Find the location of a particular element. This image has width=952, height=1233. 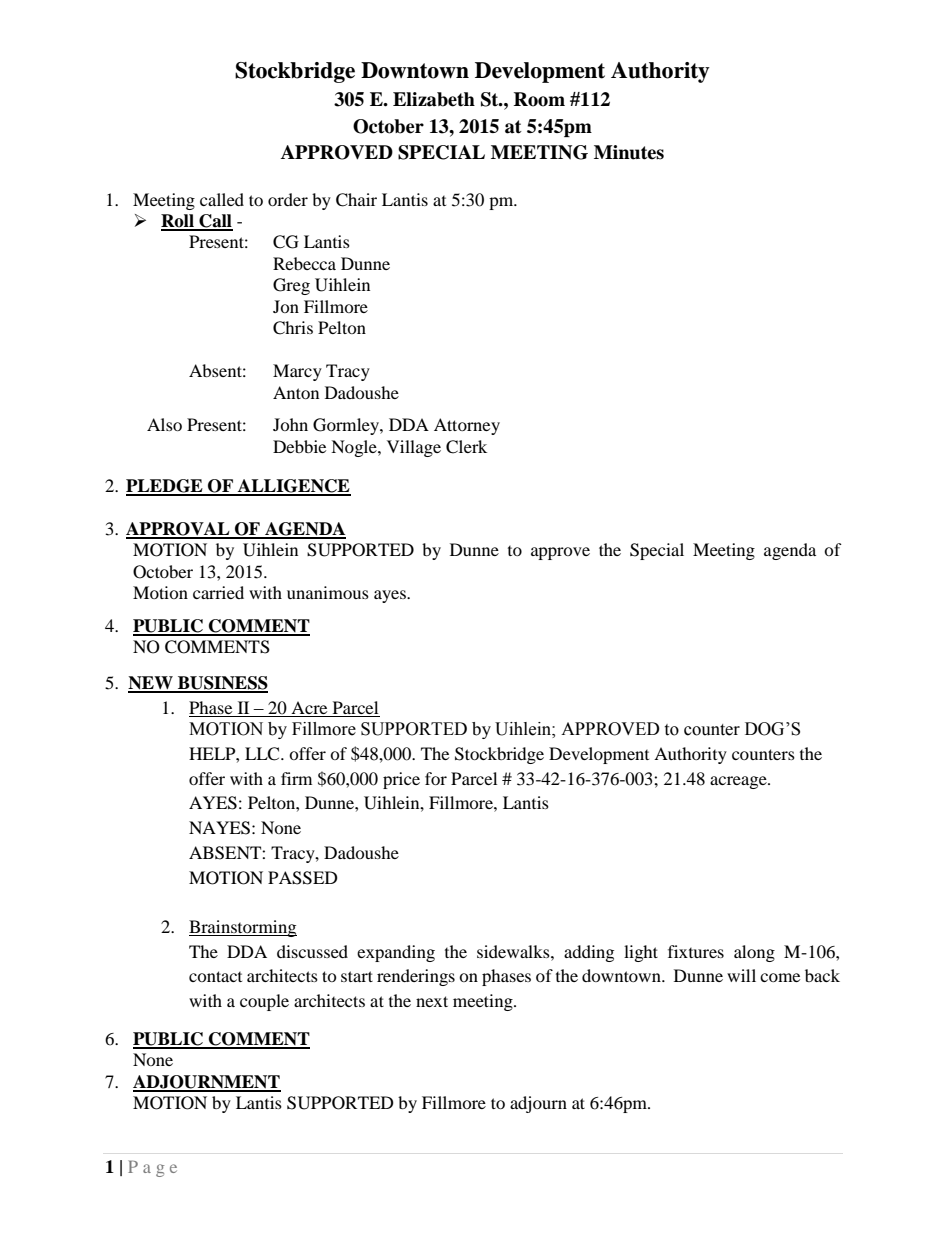

firm is located at coordinates (296, 778).
